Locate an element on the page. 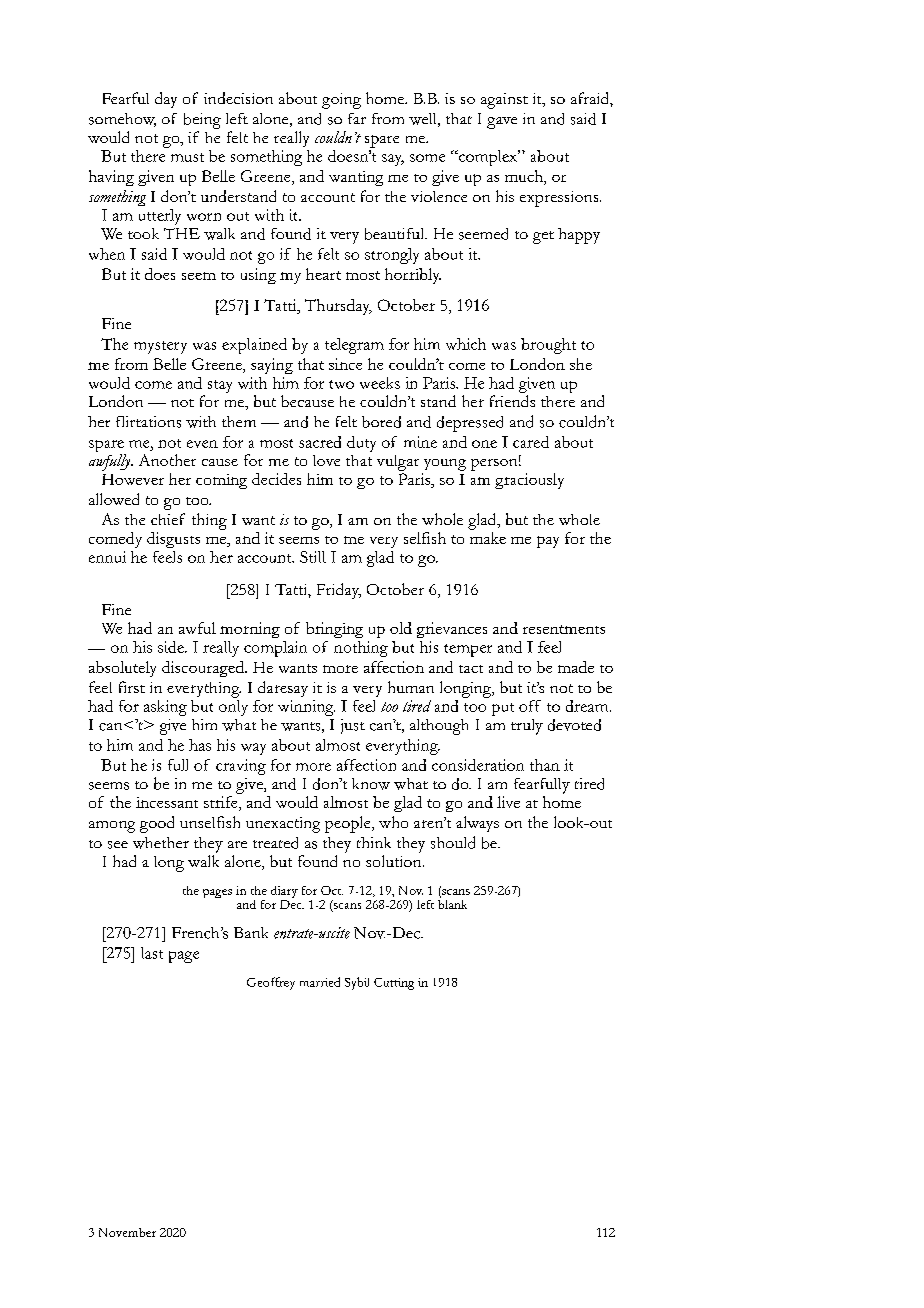  people is located at coordinates (349, 824).
